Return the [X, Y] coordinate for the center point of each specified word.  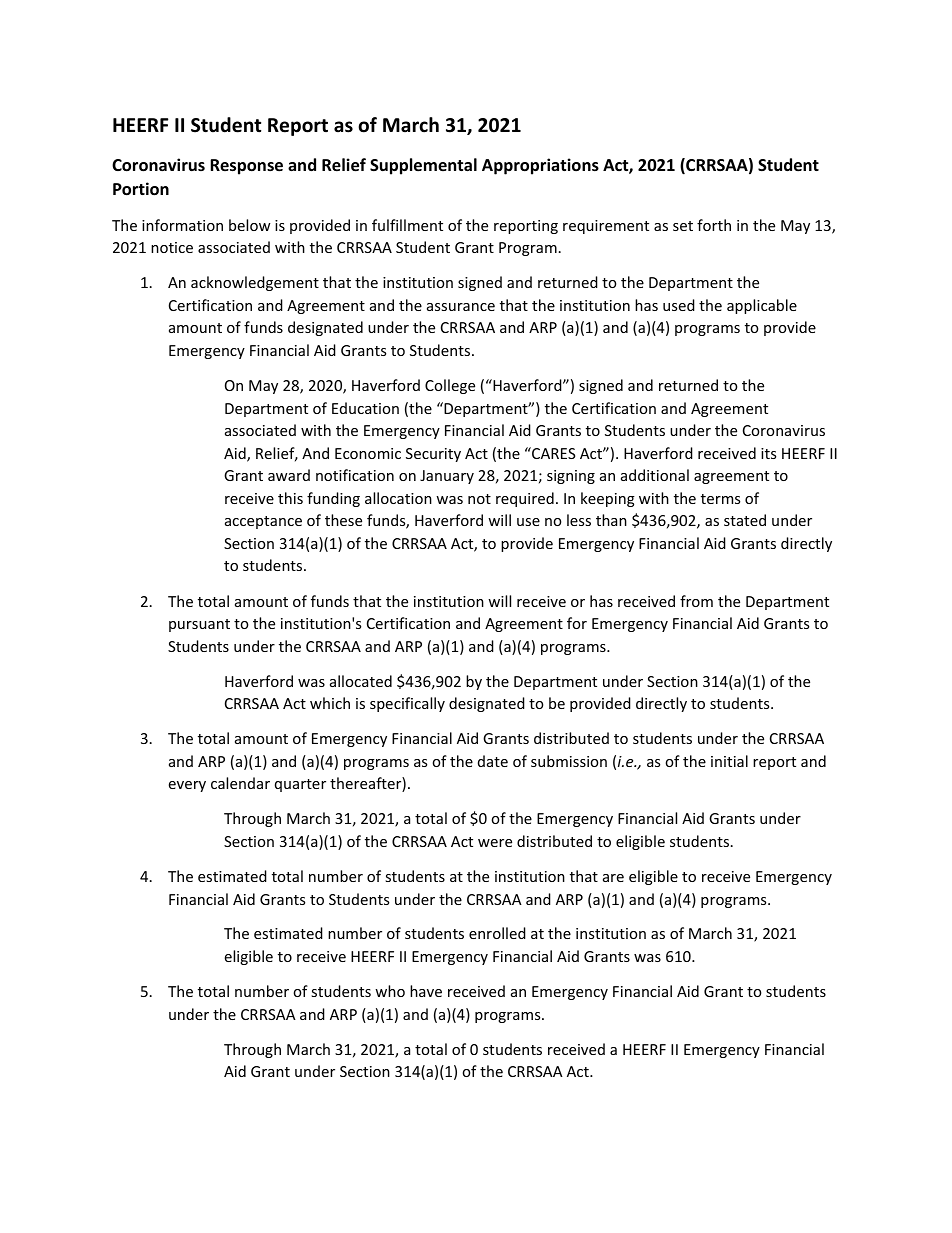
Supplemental [423, 166]
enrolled [497, 933]
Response [246, 167]
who [390, 991]
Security [433, 455]
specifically [407, 704]
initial [729, 761]
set [683, 226]
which [330, 703]
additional [655, 475]
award [289, 475]
